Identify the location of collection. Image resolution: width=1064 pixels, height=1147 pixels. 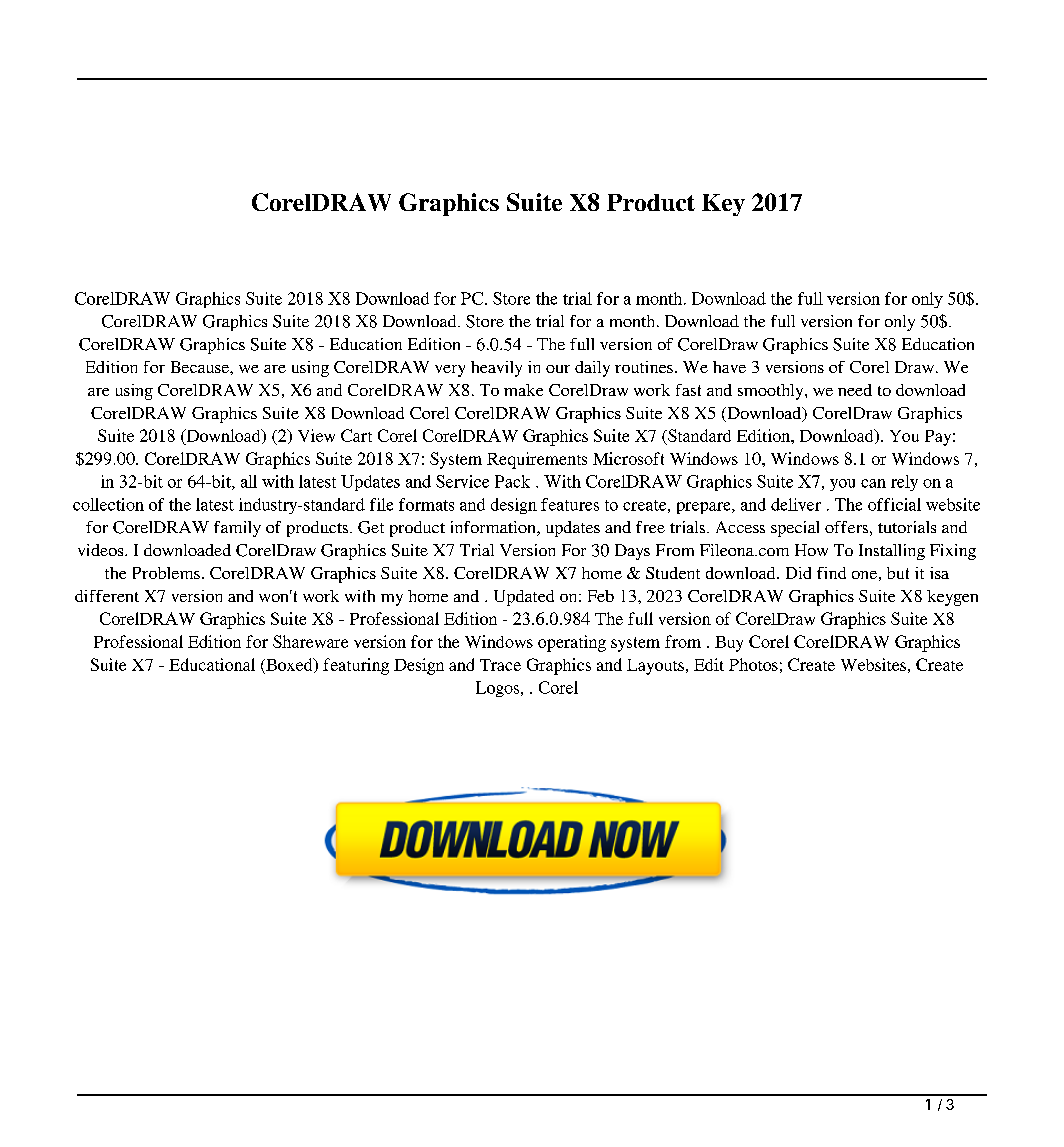
(108, 504).
